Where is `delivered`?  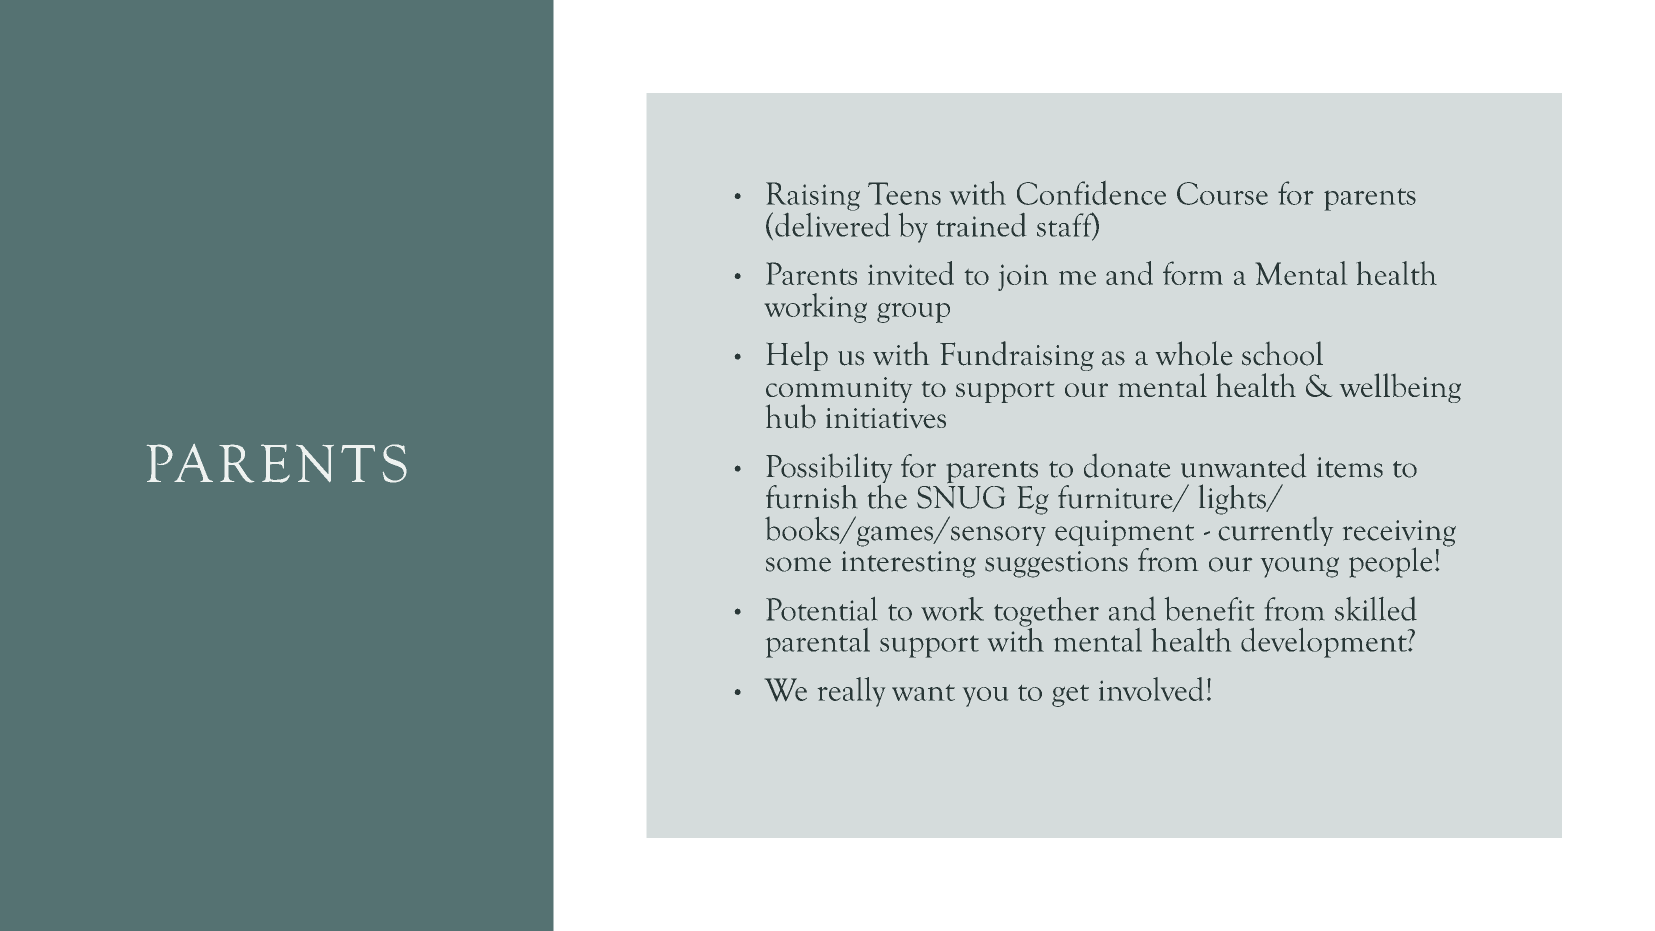
delivered is located at coordinates (832, 223).
